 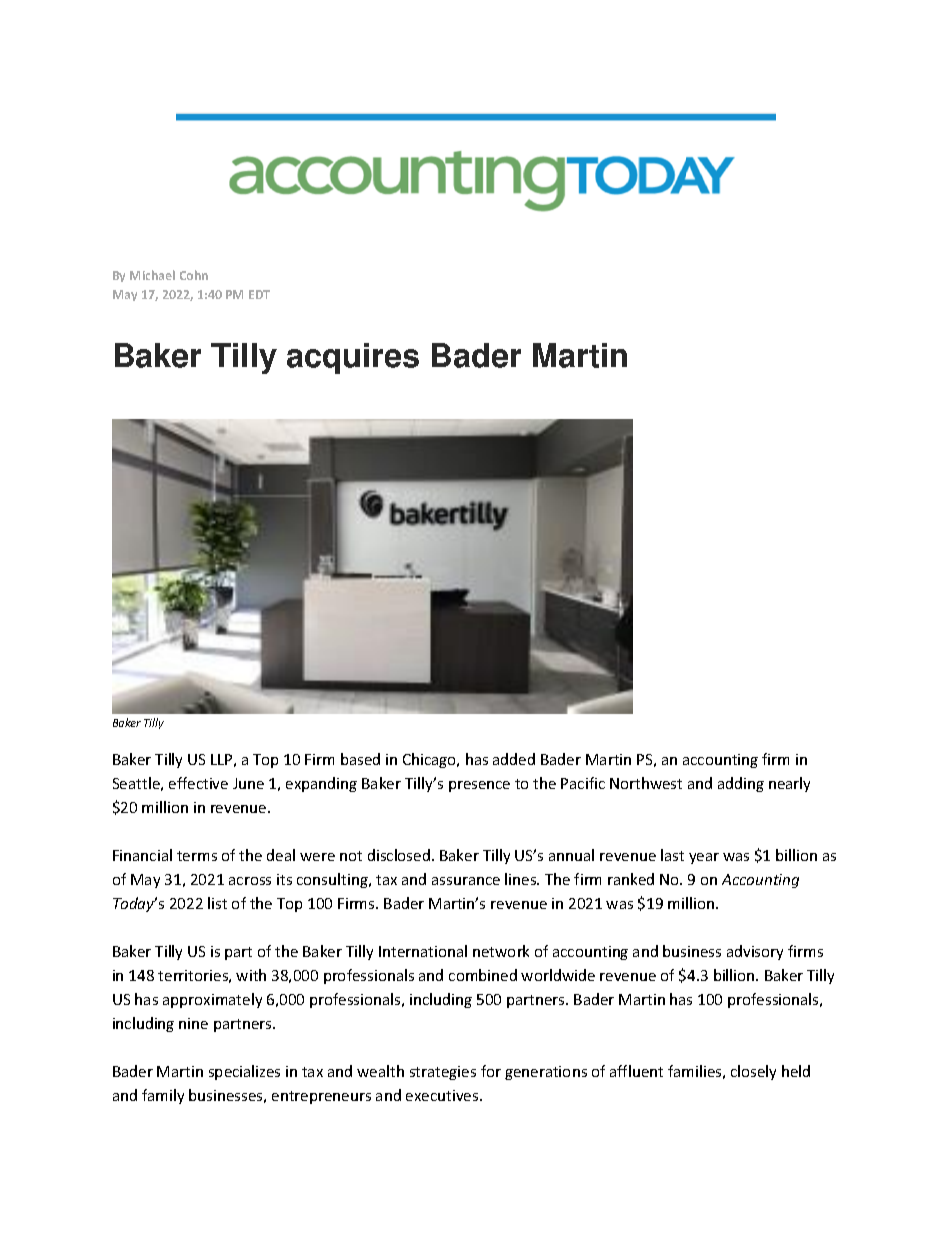 What do you see at coordinates (244, 1072) in the page?
I see `specializes` at bounding box center [244, 1072].
